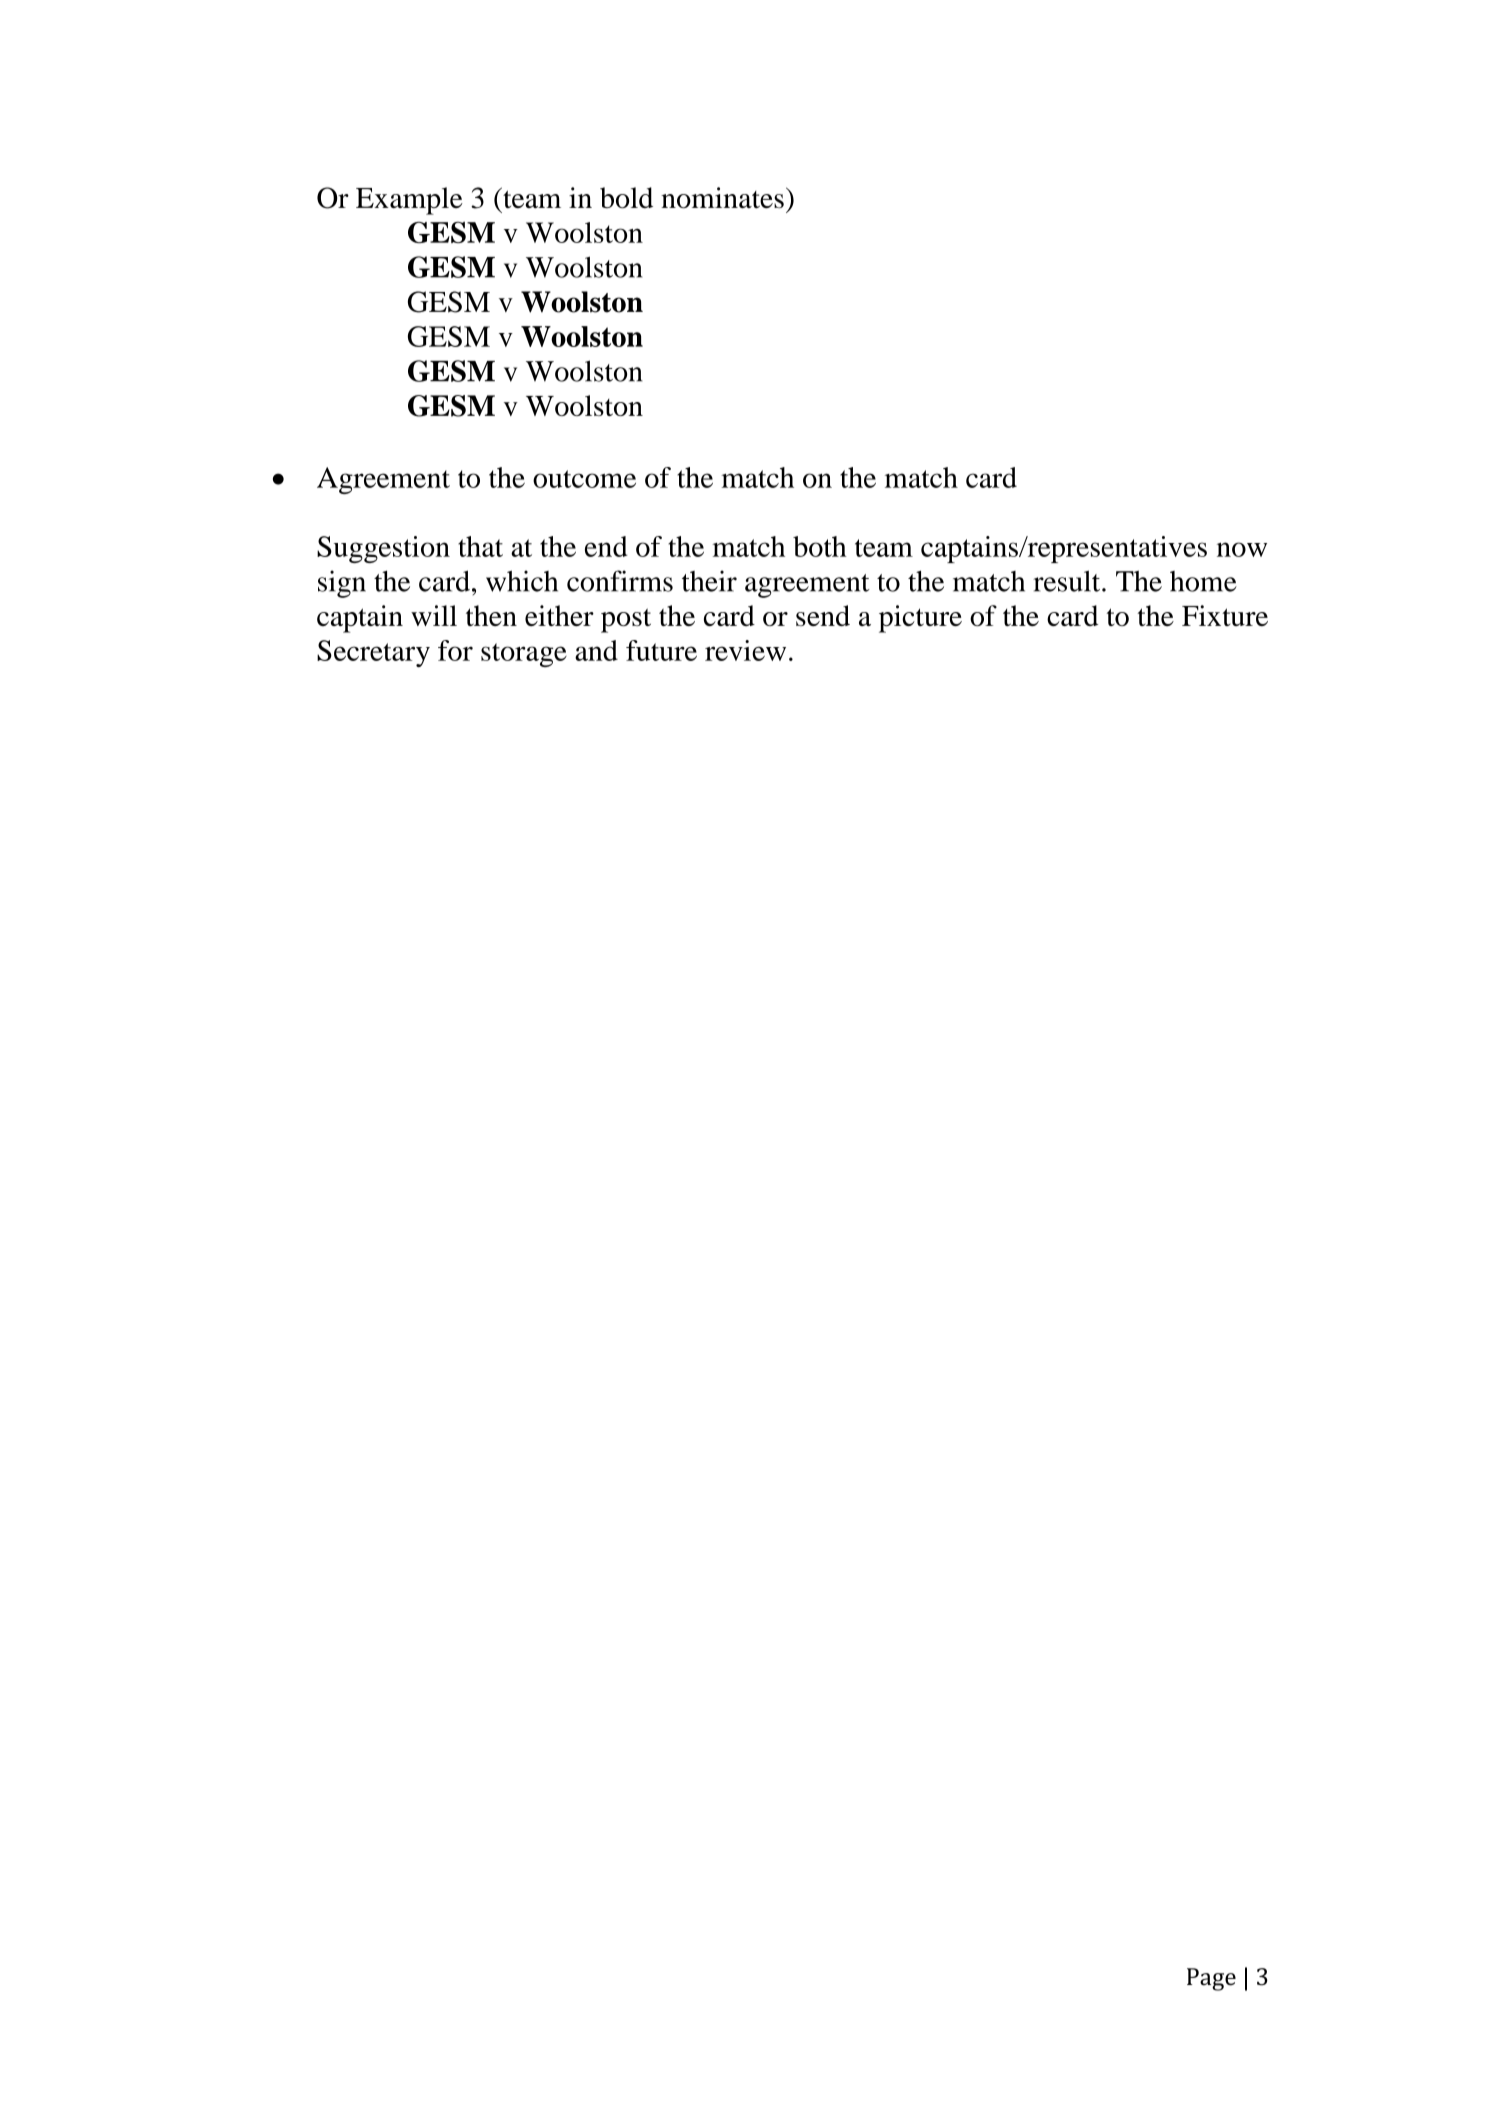 The height and width of the document is (2114, 1495). I want to click on Example, so click(409, 201).
